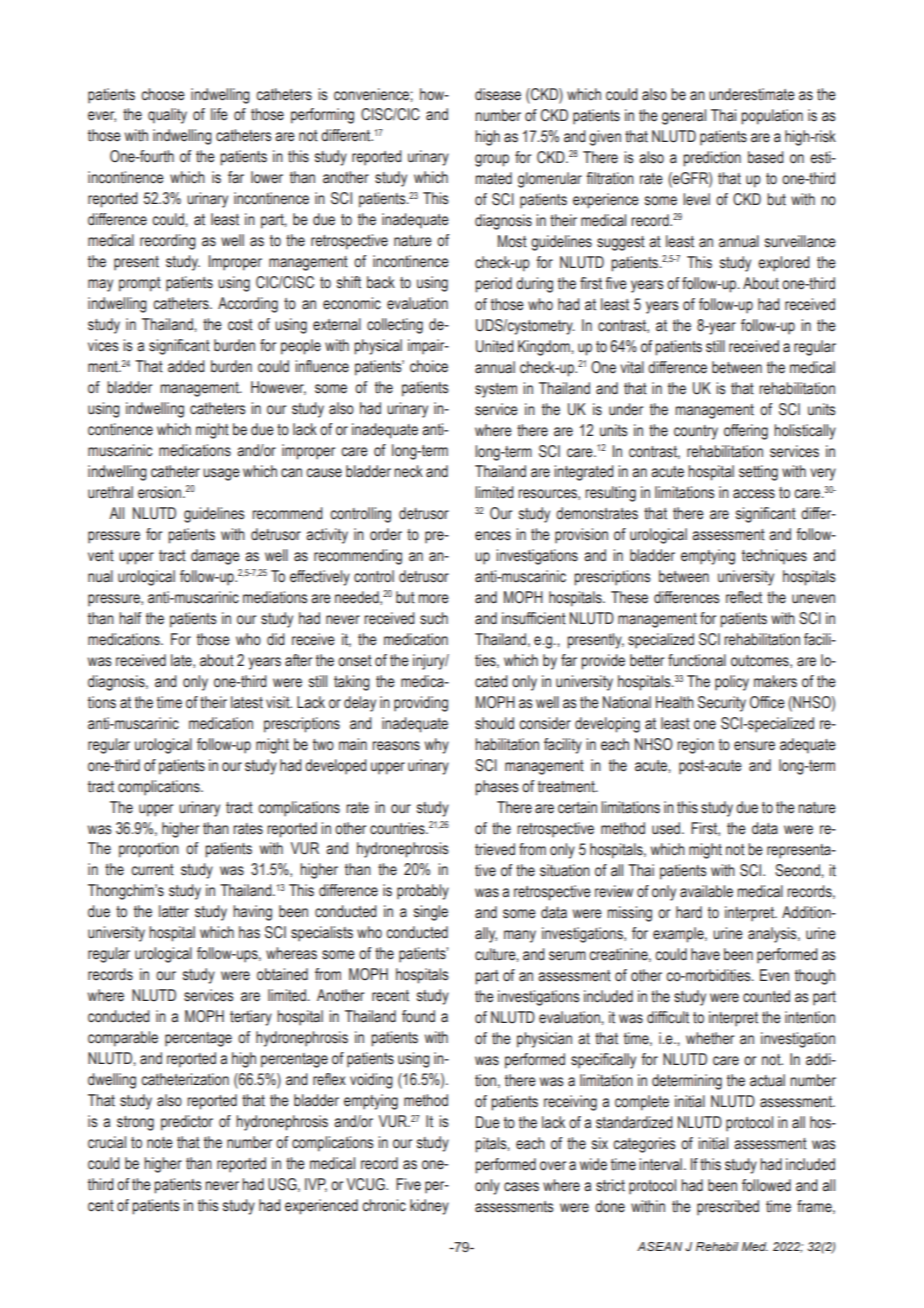 Image resolution: width=924 pixels, height=1308 pixels. What do you see at coordinates (160, 1143) in the page?
I see `note` at bounding box center [160, 1143].
